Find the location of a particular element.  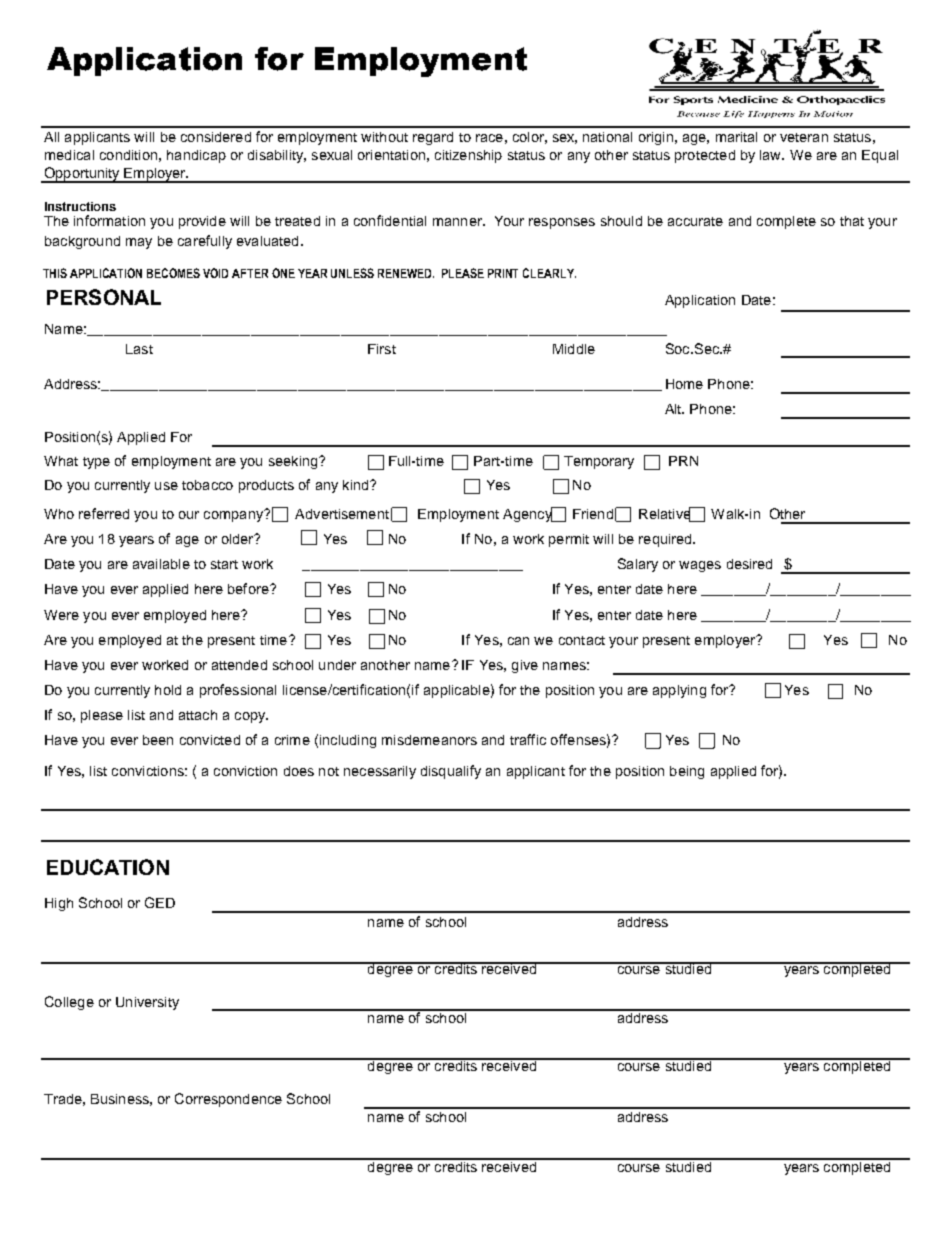

disqualify is located at coordinates (451, 772).
